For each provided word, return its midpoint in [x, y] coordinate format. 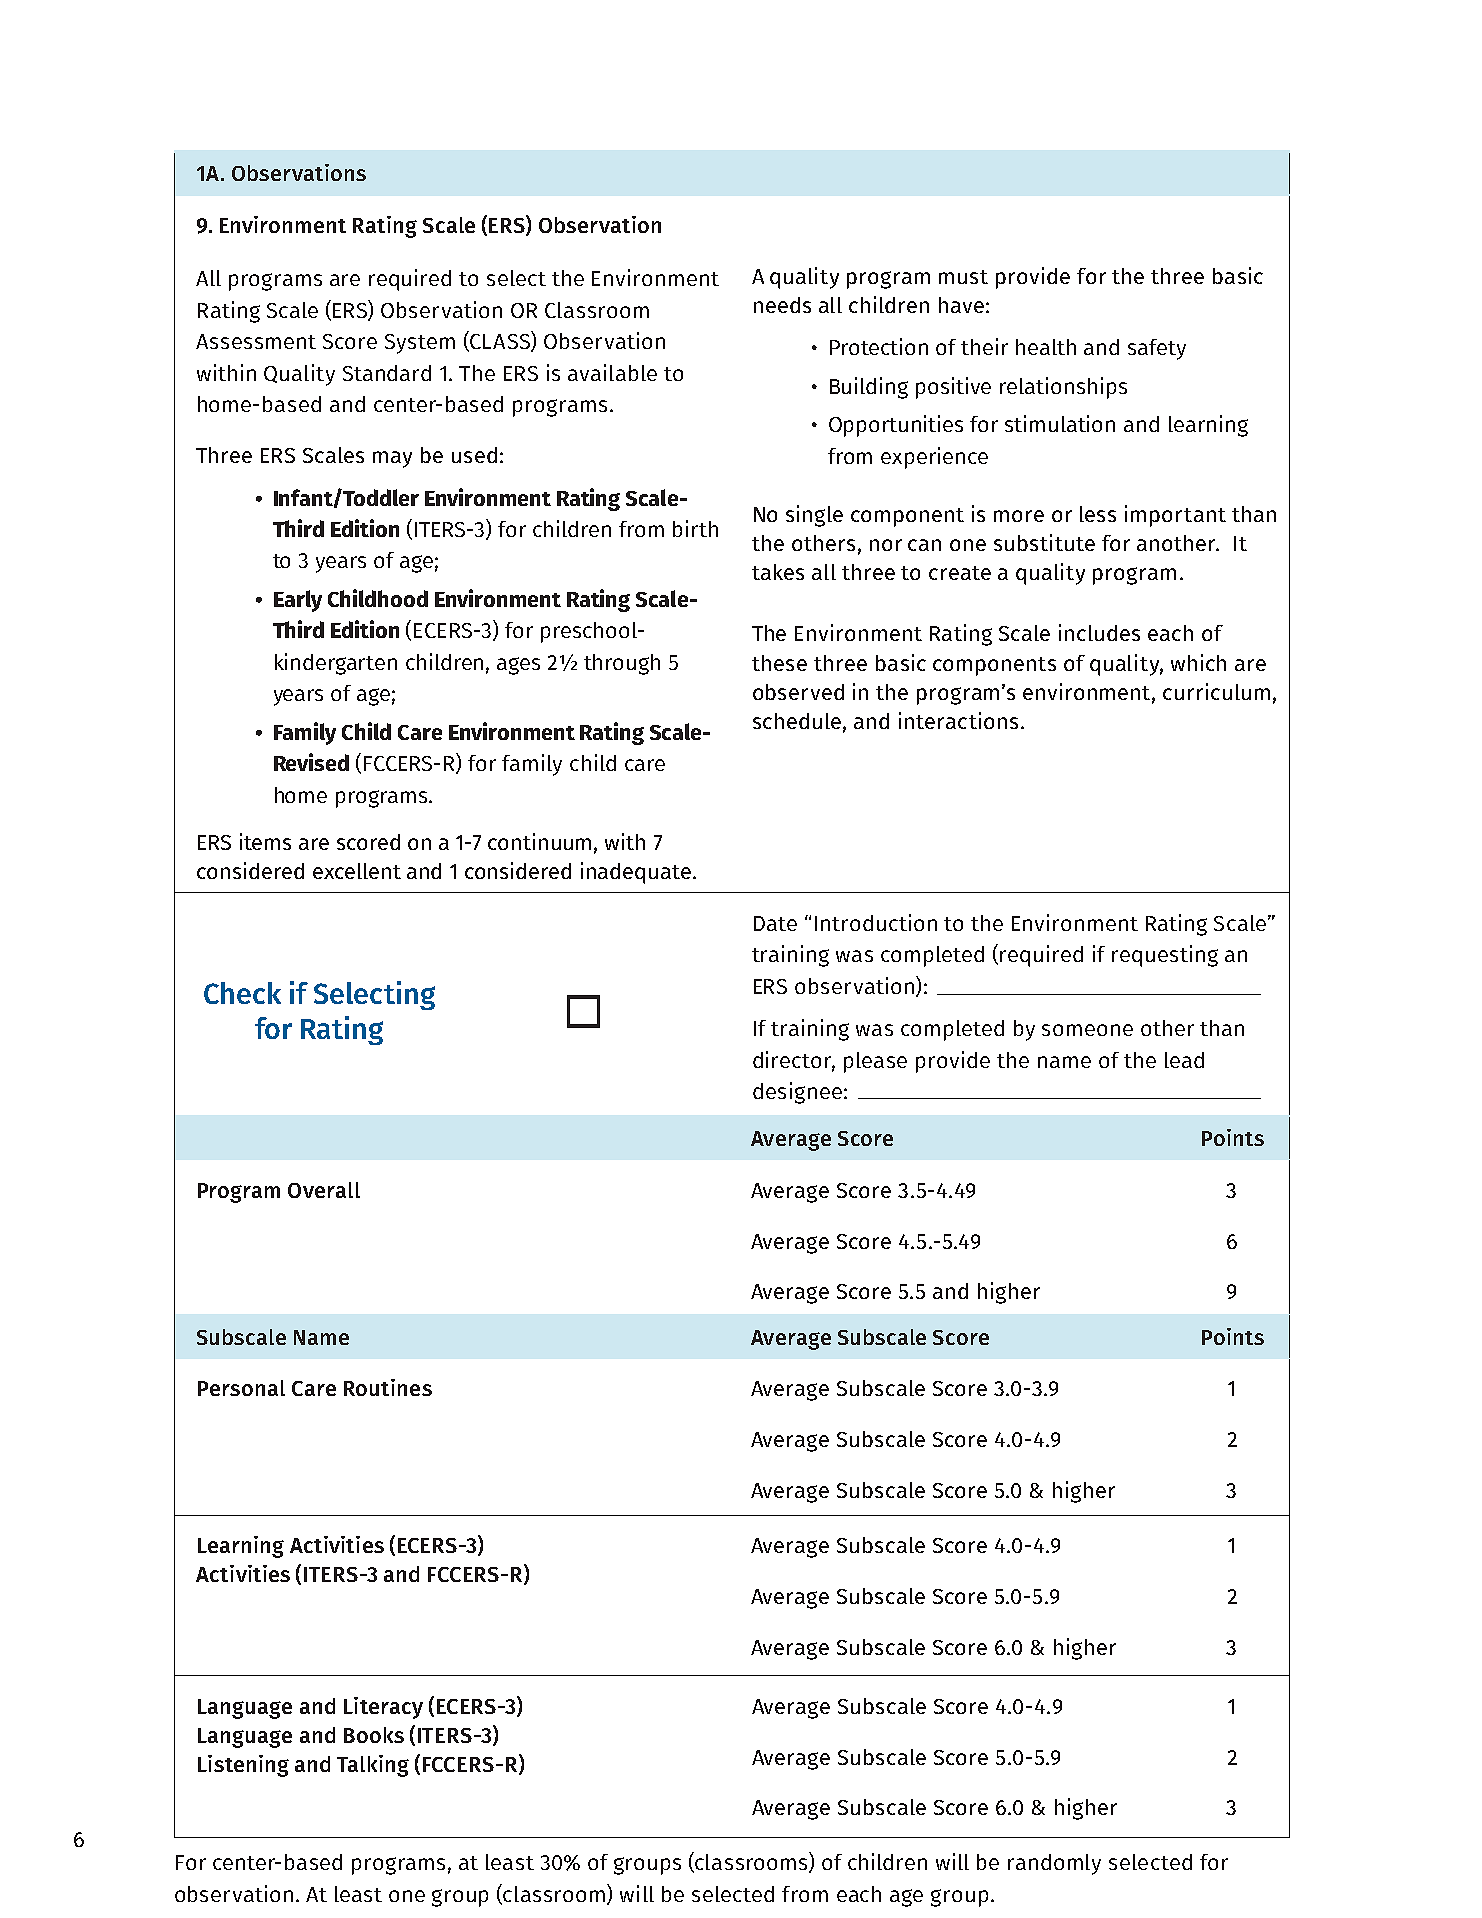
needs [782, 305]
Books [374, 1735]
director [794, 1060]
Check [242, 993]
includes [1099, 632]
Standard [387, 373]
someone [1087, 1030]
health [1046, 347]
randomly [1054, 1864]
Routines [388, 1387]
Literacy [383, 1708]
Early [298, 601]
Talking [373, 1766]
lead [1184, 1060]
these [779, 663]
